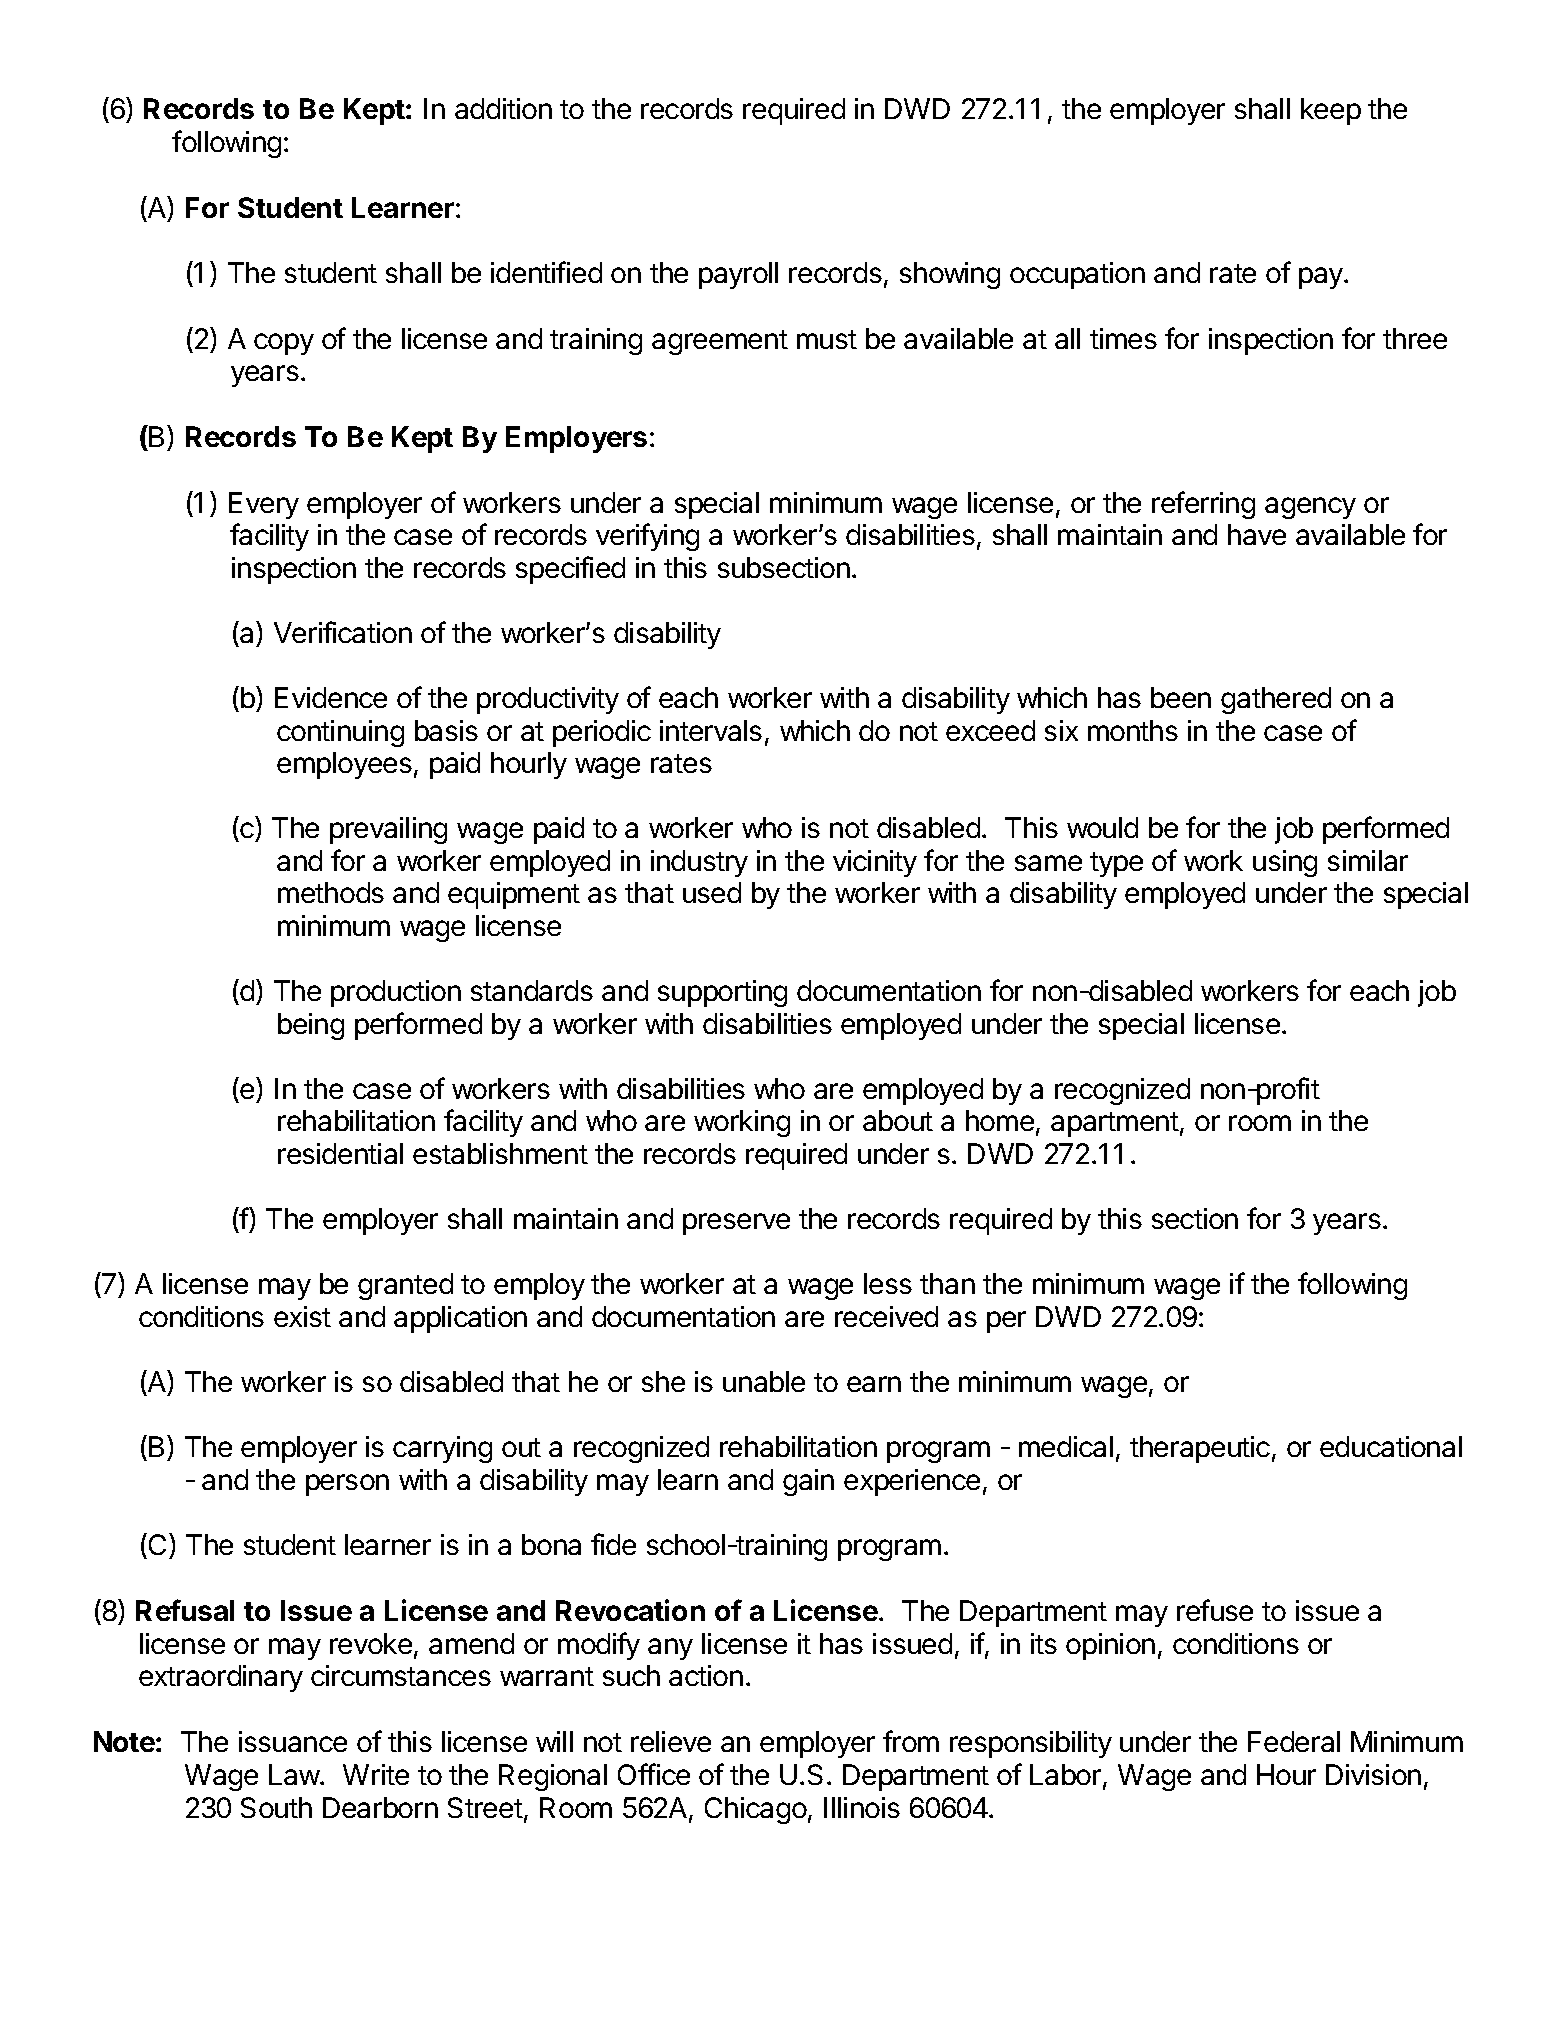 This image has height=2028, width=1567. I want to click on payroll, so click(738, 275).
